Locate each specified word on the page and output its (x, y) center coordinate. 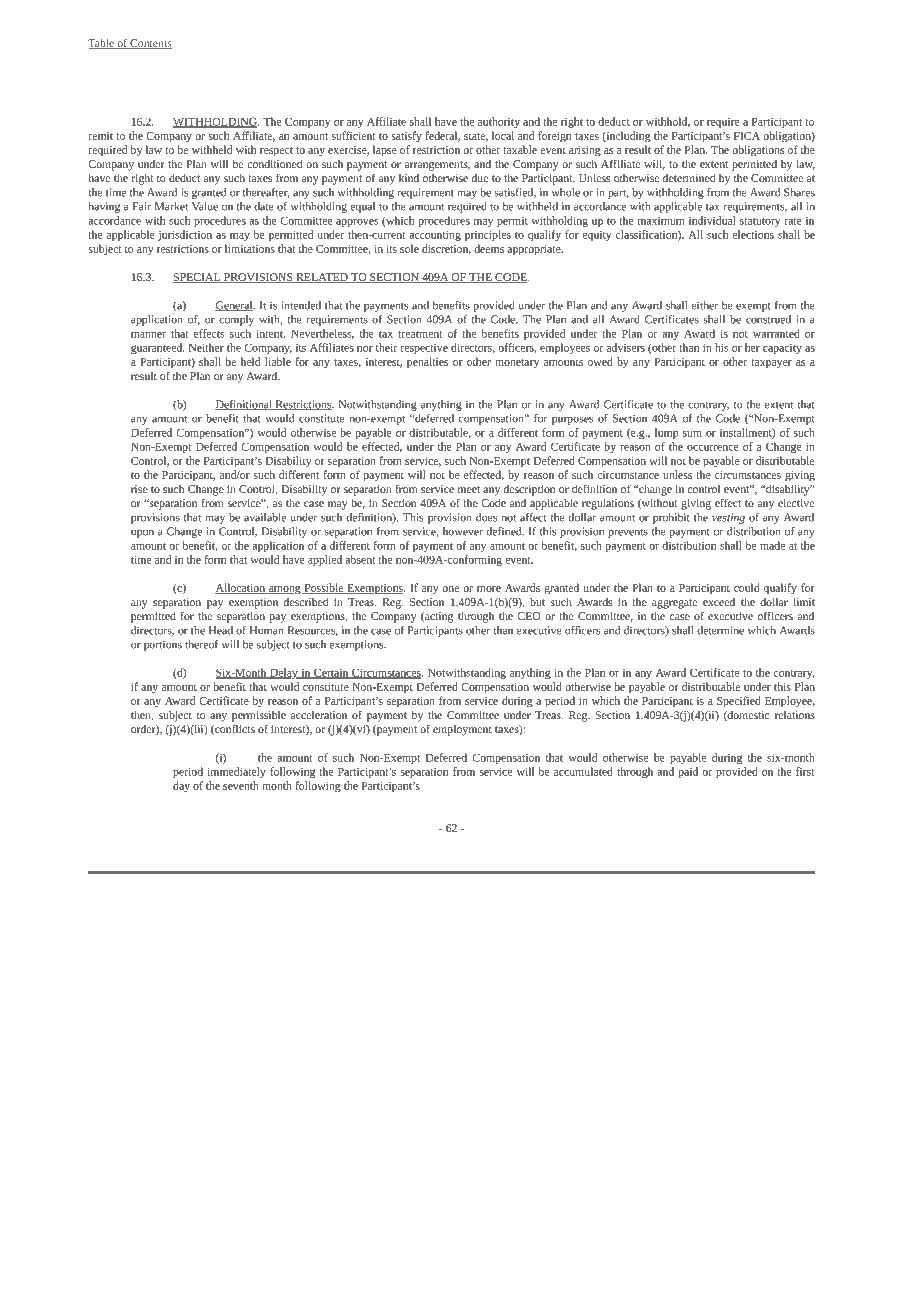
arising (585, 151)
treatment (420, 334)
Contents (150, 44)
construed (768, 319)
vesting (728, 518)
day (181, 787)
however (463, 531)
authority (499, 122)
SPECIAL (198, 278)
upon (142, 533)
